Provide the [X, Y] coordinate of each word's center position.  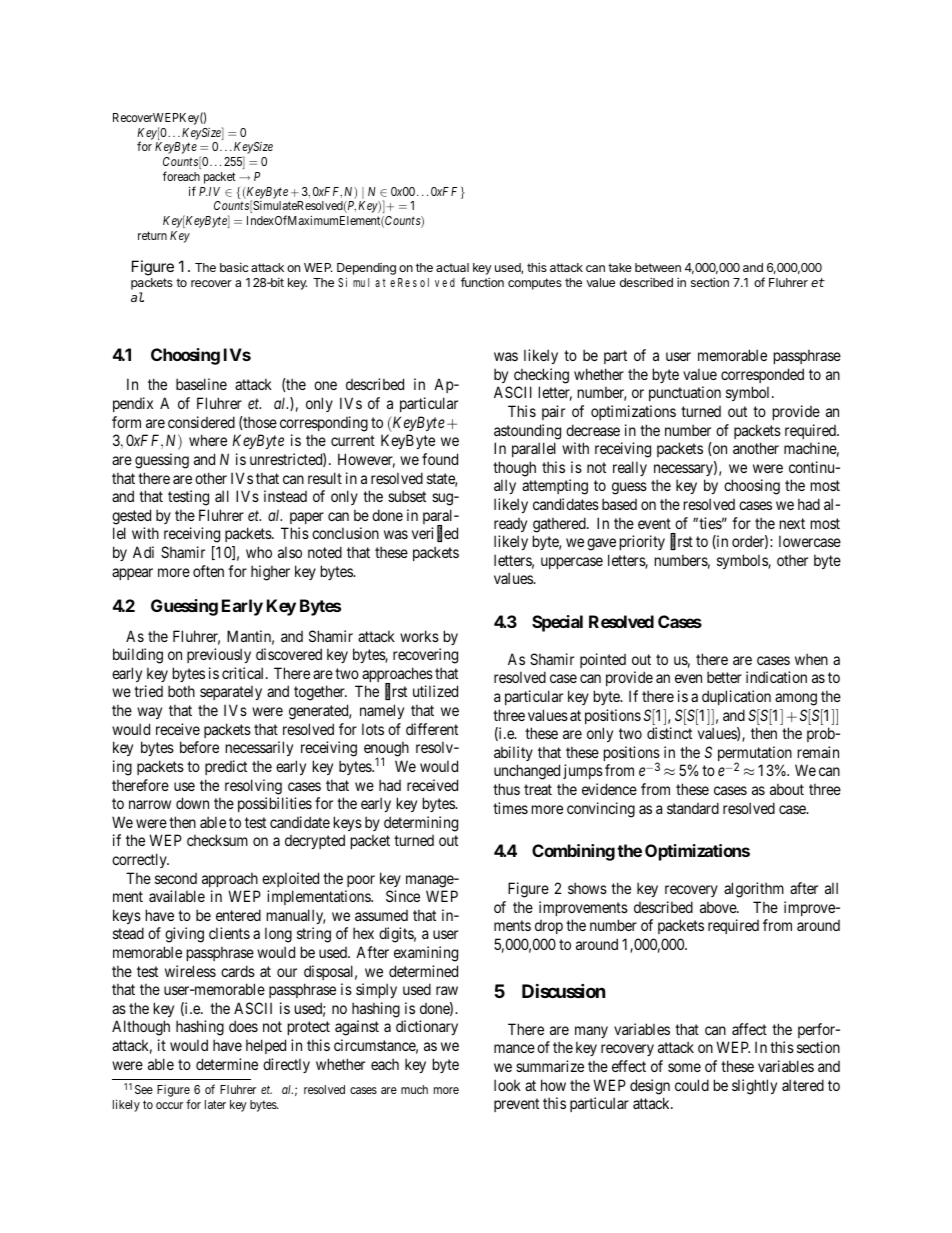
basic [234, 267]
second [176, 878]
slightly [754, 1087]
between [658, 267]
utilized [435, 691]
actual [452, 267]
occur [169, 1105]
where [208, 440]
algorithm [754, 890]
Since [403, 896]
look [507, 1085]
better [724, 677]
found [440, 459]
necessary [684, 470]
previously [219, 655]
